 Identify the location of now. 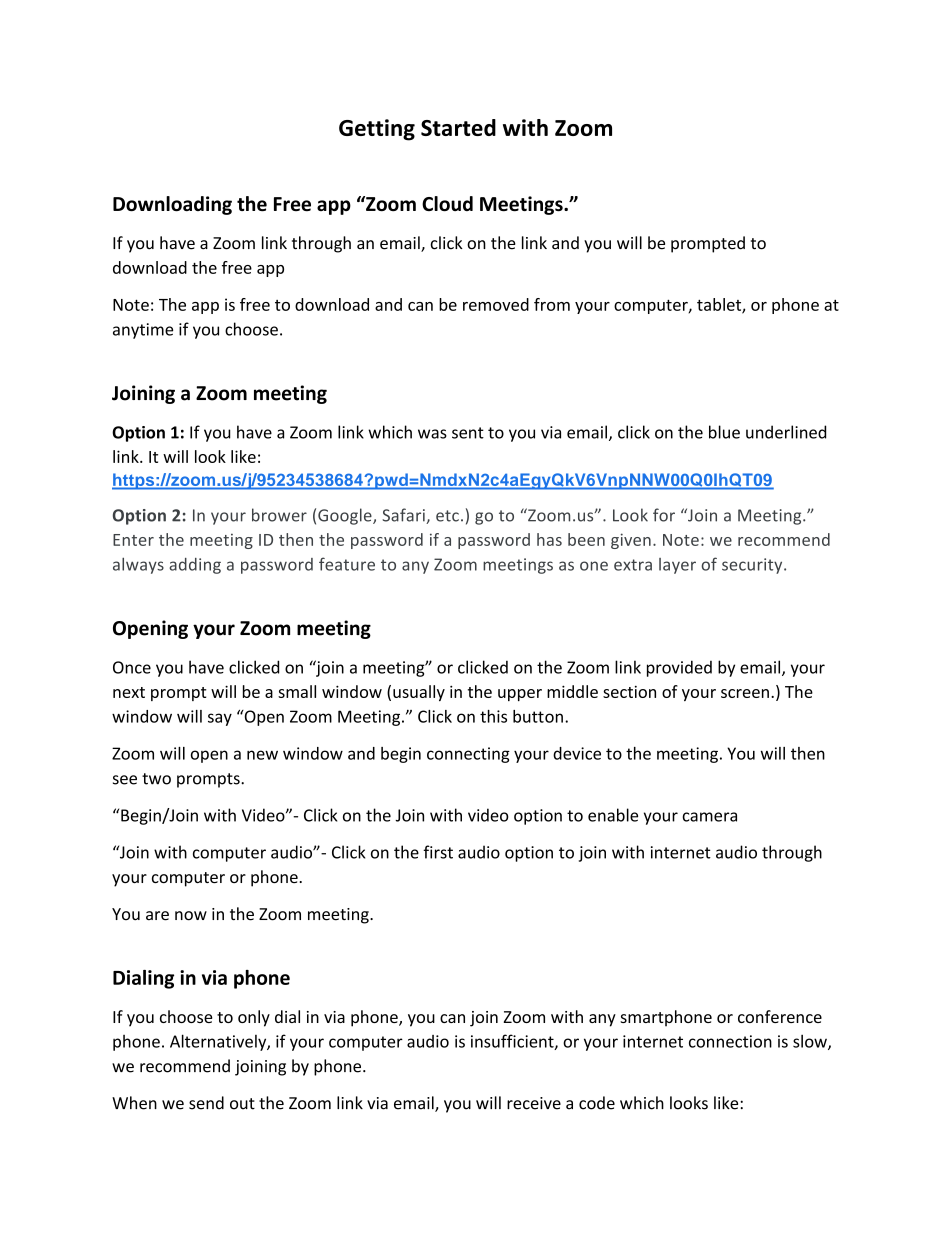
(191, 916).
